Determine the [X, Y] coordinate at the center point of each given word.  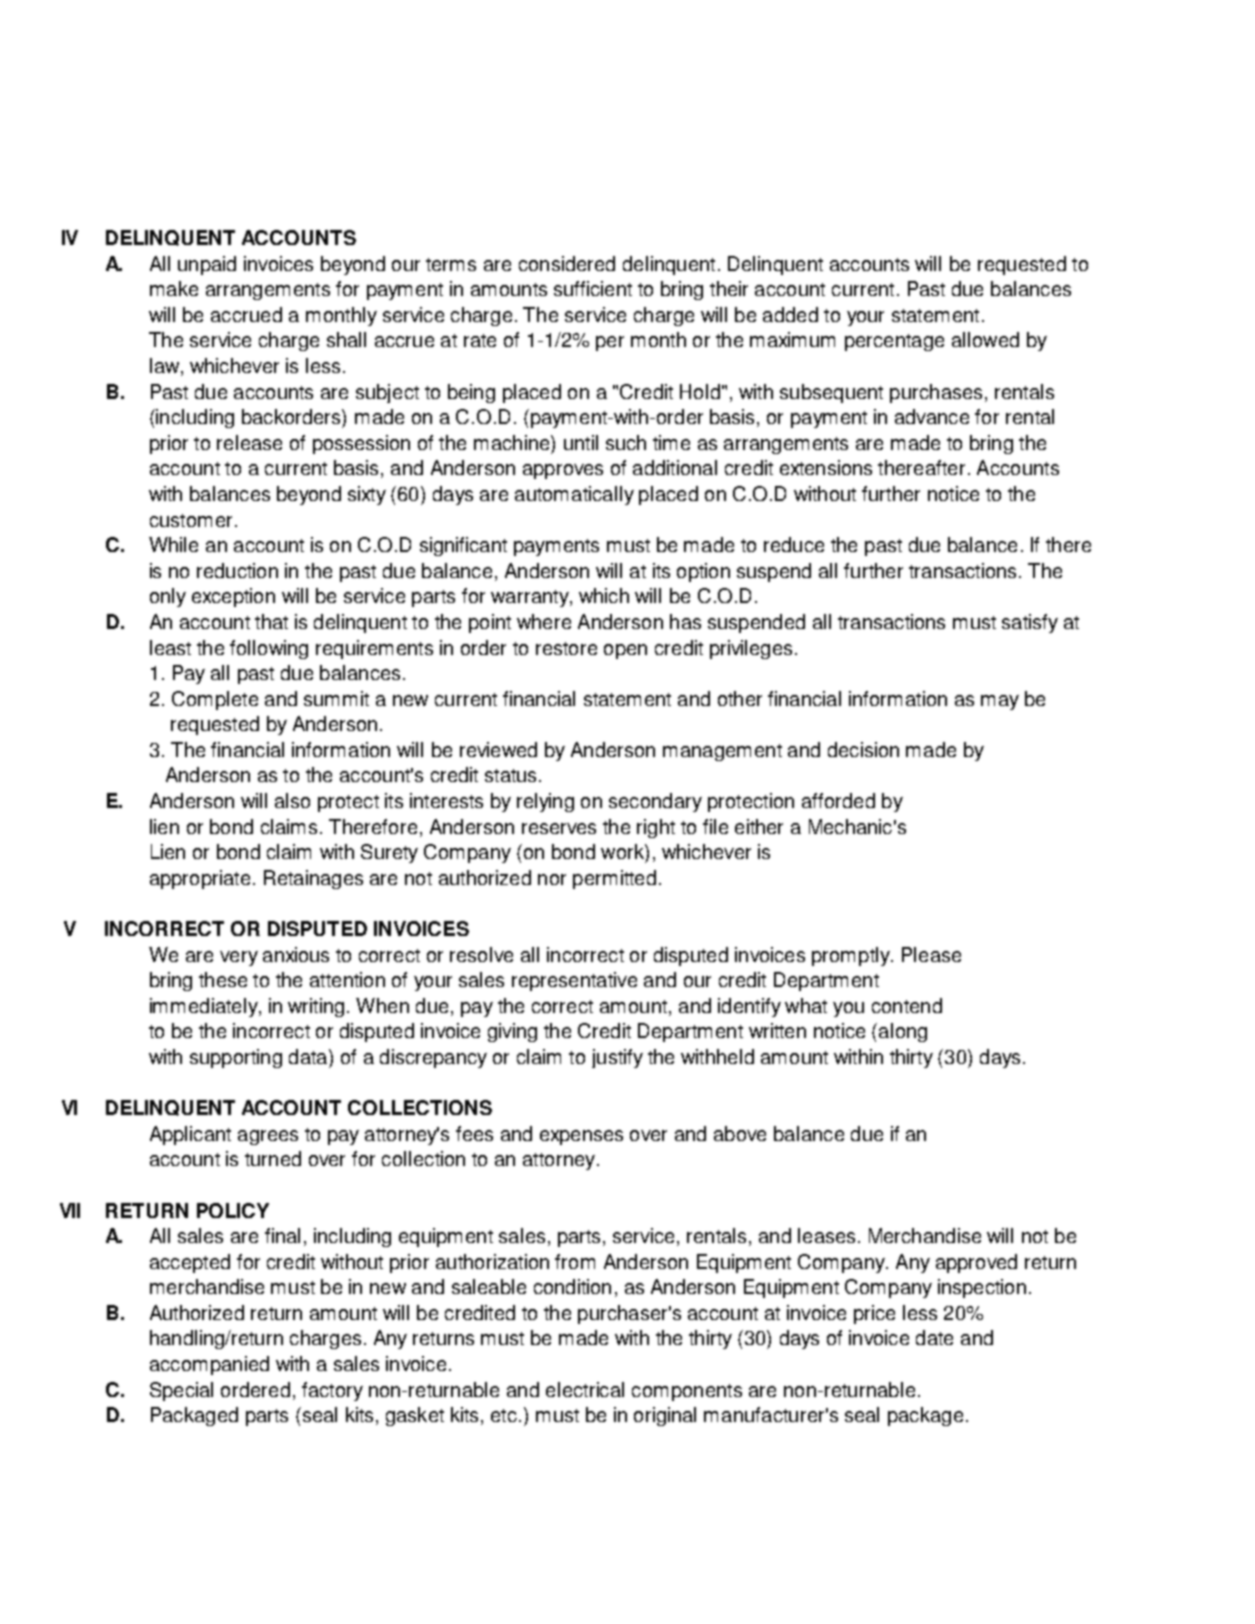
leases [826, 1235]
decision [863, 749]
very [239, 958]
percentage [894, 342]
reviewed [498, 749]
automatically [574, 495]
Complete [215, 700]
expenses [581, 1137]
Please [931, 954]
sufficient [593, 288]
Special [181, 1391]
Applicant [190, 1135]
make [174, 288]
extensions [826, 467]
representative [574, 981]
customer [191, 520]
